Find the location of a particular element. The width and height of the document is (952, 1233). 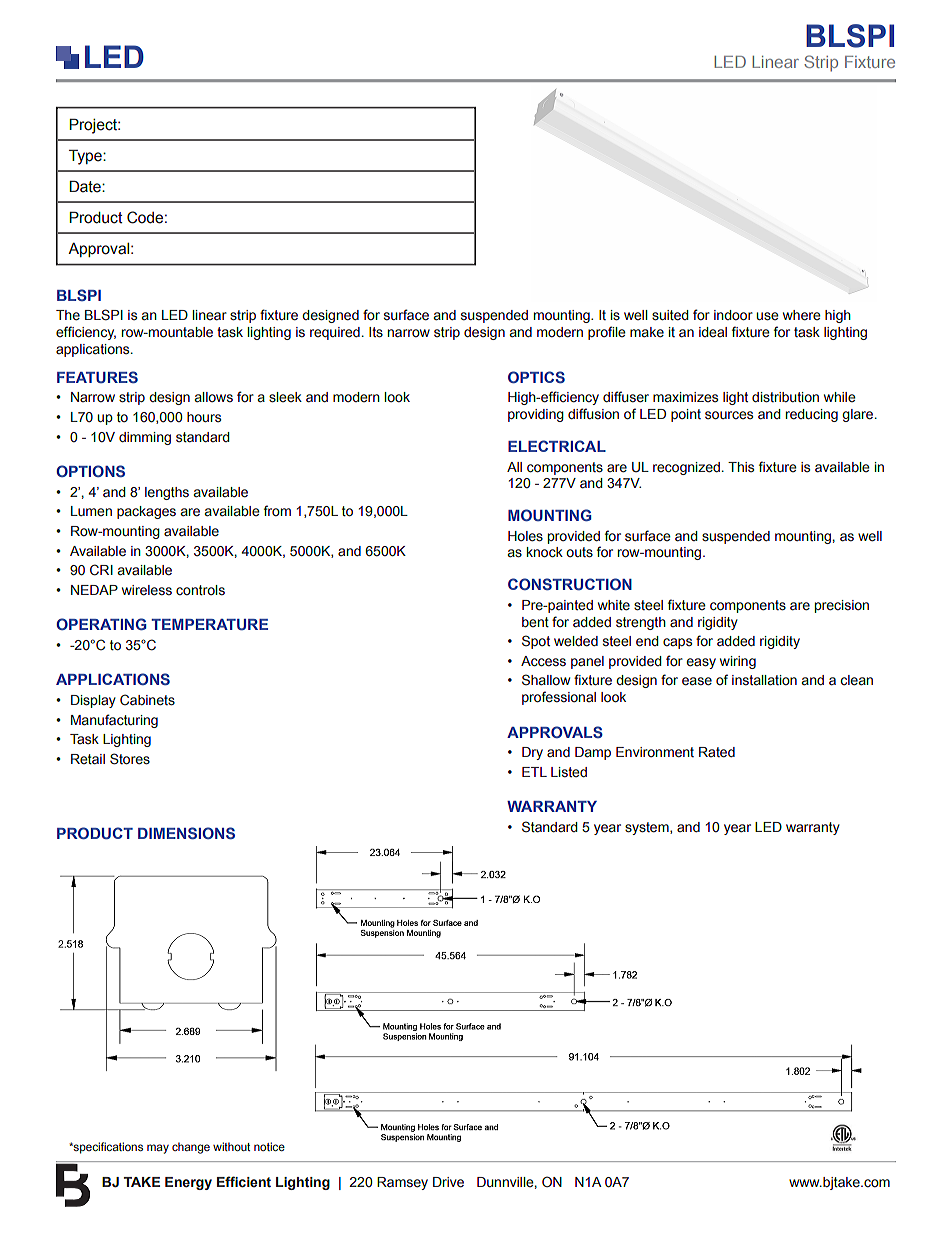

Date is located at coordinates (86, 186).
